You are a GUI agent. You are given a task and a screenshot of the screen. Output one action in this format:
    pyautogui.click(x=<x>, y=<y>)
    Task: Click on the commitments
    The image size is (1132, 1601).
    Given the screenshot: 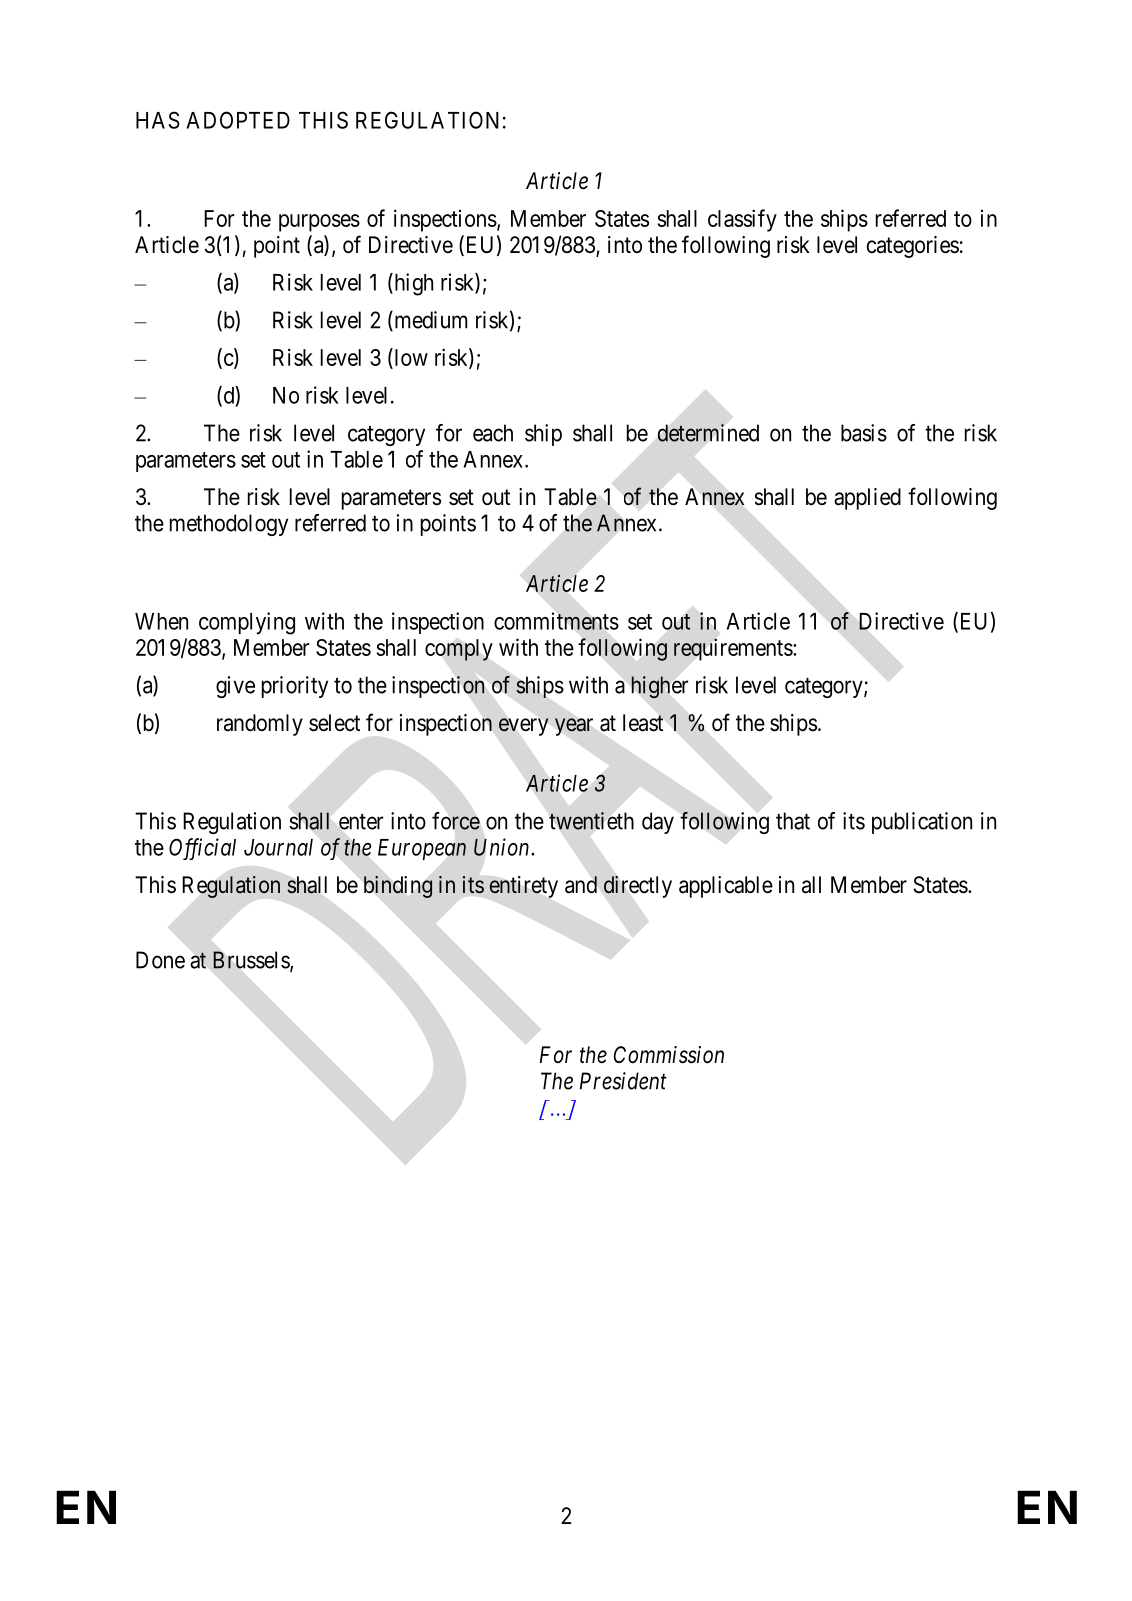 What is the action you would take?
    pyautogui.click(x=556, y=621)
